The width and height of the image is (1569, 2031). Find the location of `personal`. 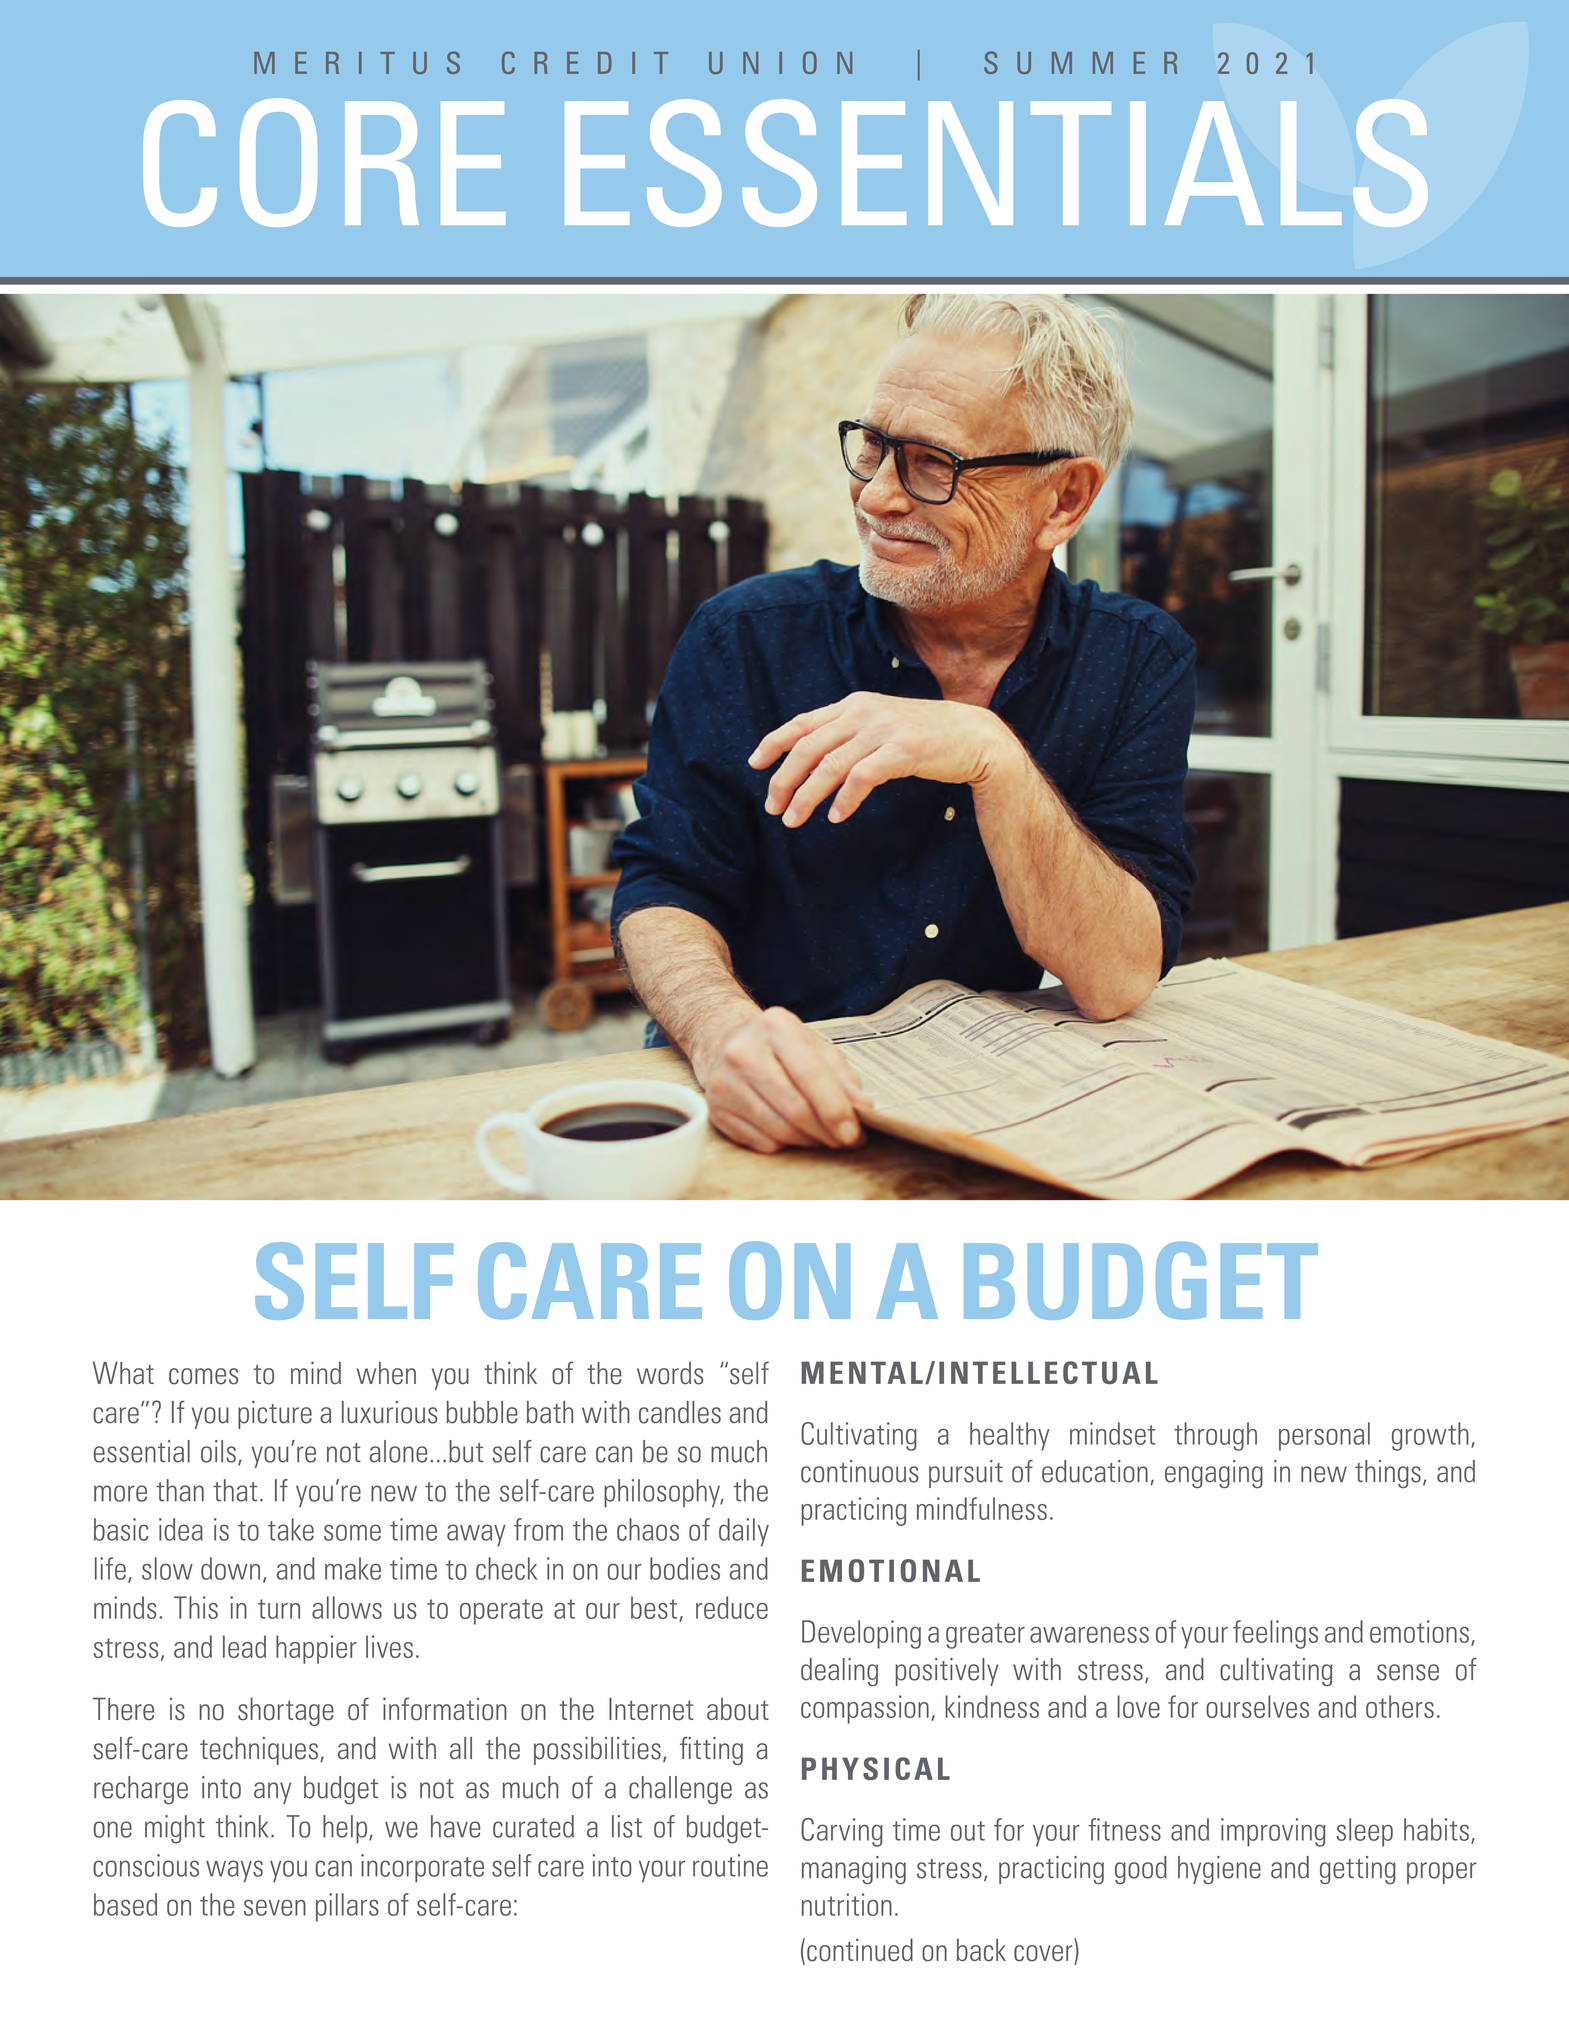

personal is located at coordinates (1324, 1436).
